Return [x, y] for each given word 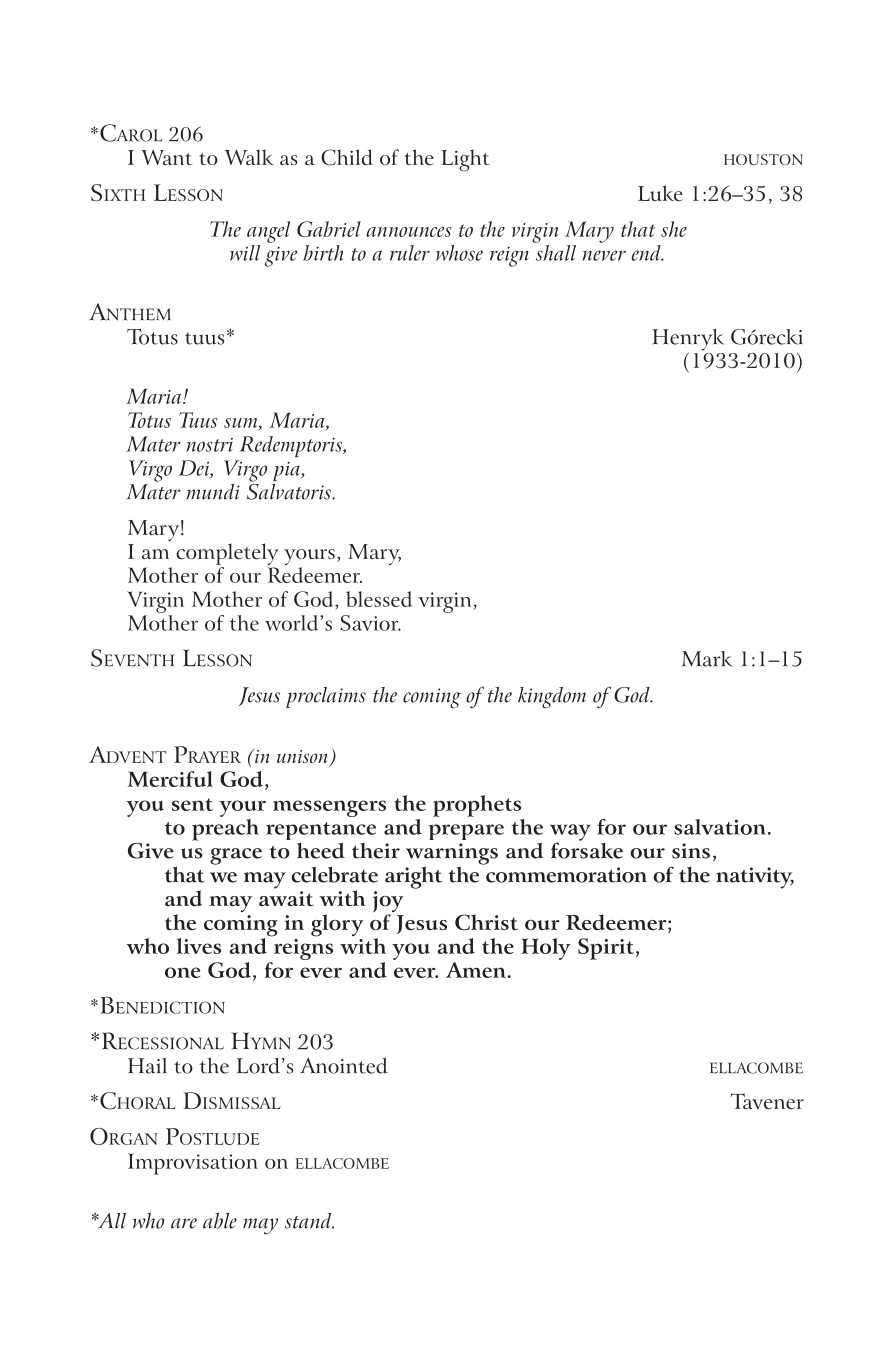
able [220, 1221]
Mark [707, 659]
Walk [249, 157]
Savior [370, 623]
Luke [660, 193]
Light [465, 161]
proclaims [326, 697]
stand [309, 1221]
